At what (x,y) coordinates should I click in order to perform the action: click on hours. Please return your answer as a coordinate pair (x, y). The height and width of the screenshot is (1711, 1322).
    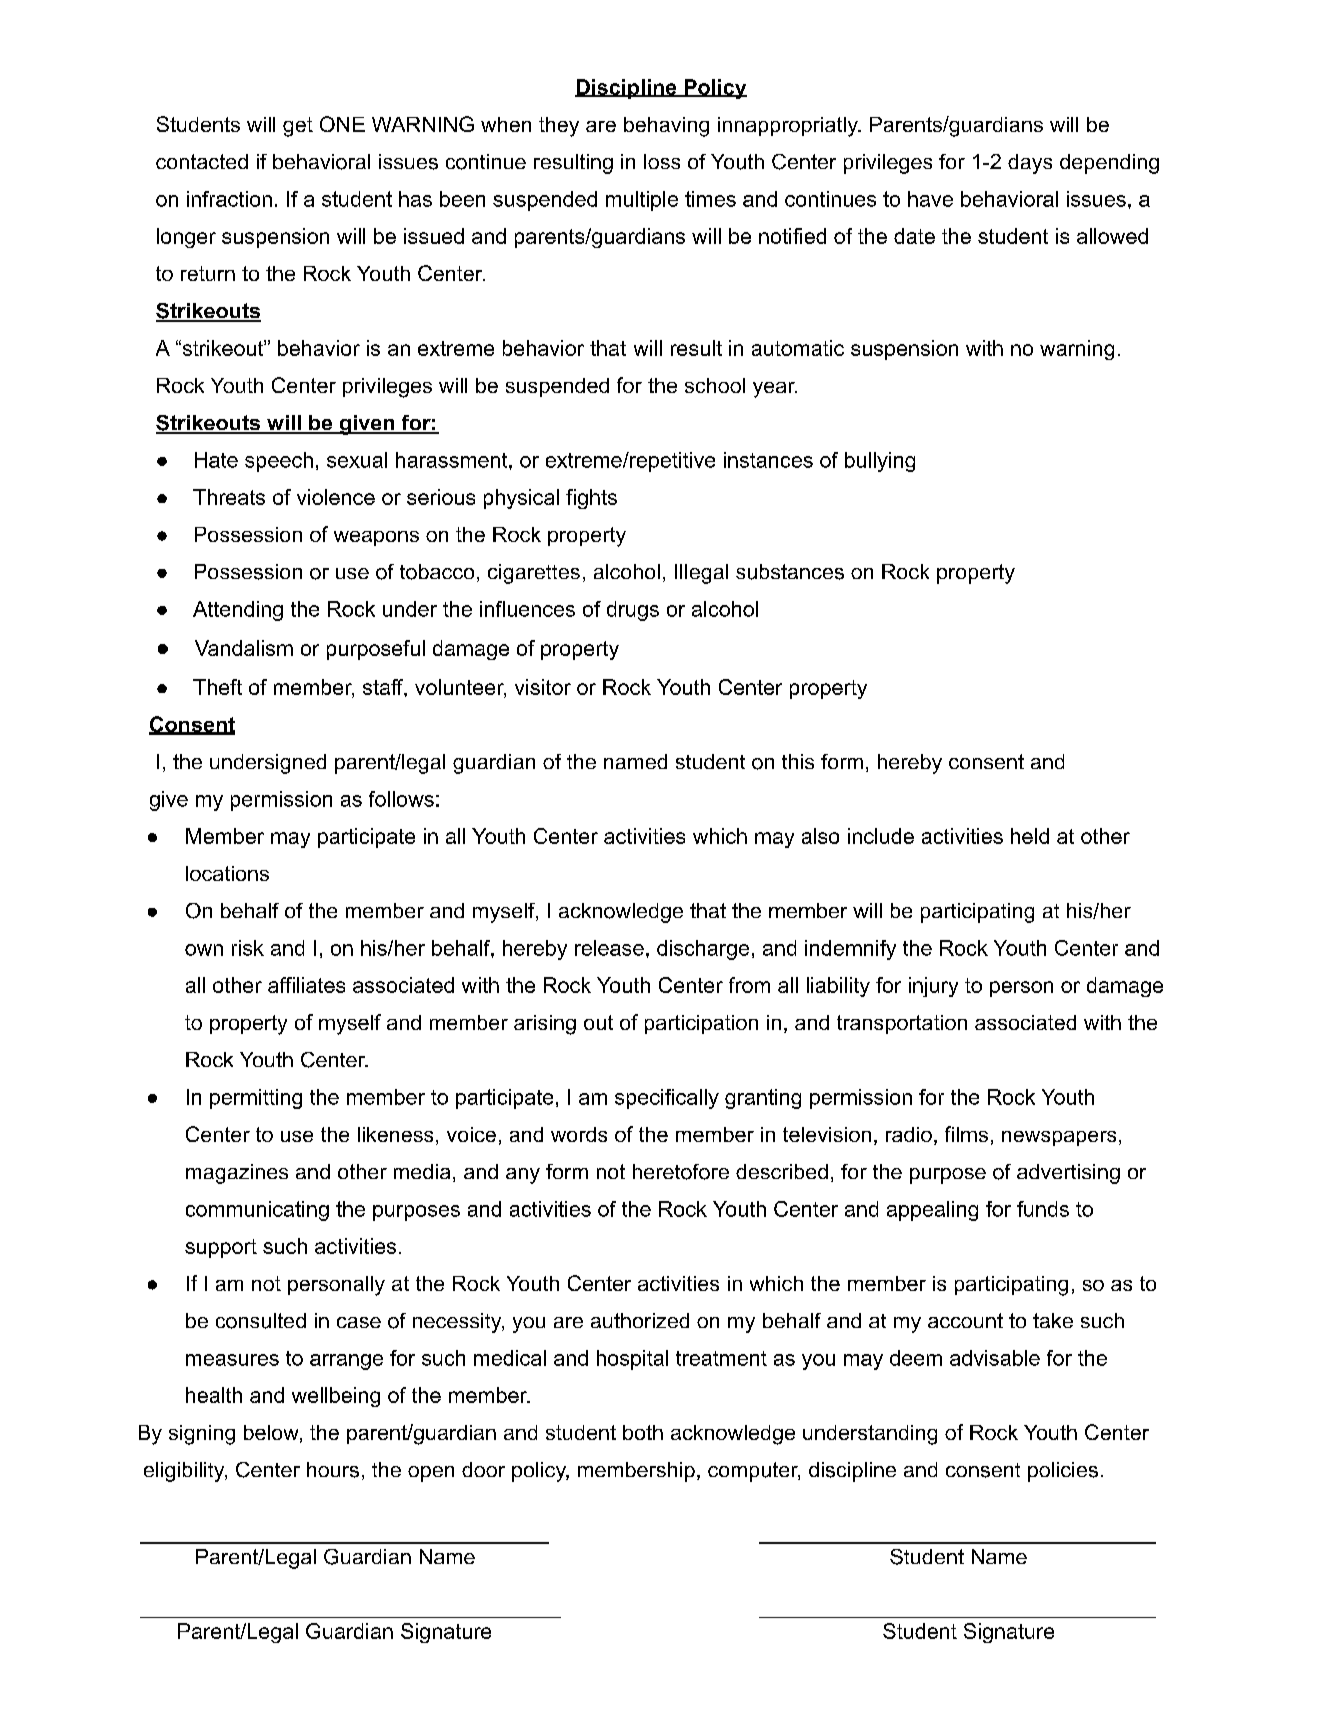
    Looking at the image, I should click on (333, 1470).
